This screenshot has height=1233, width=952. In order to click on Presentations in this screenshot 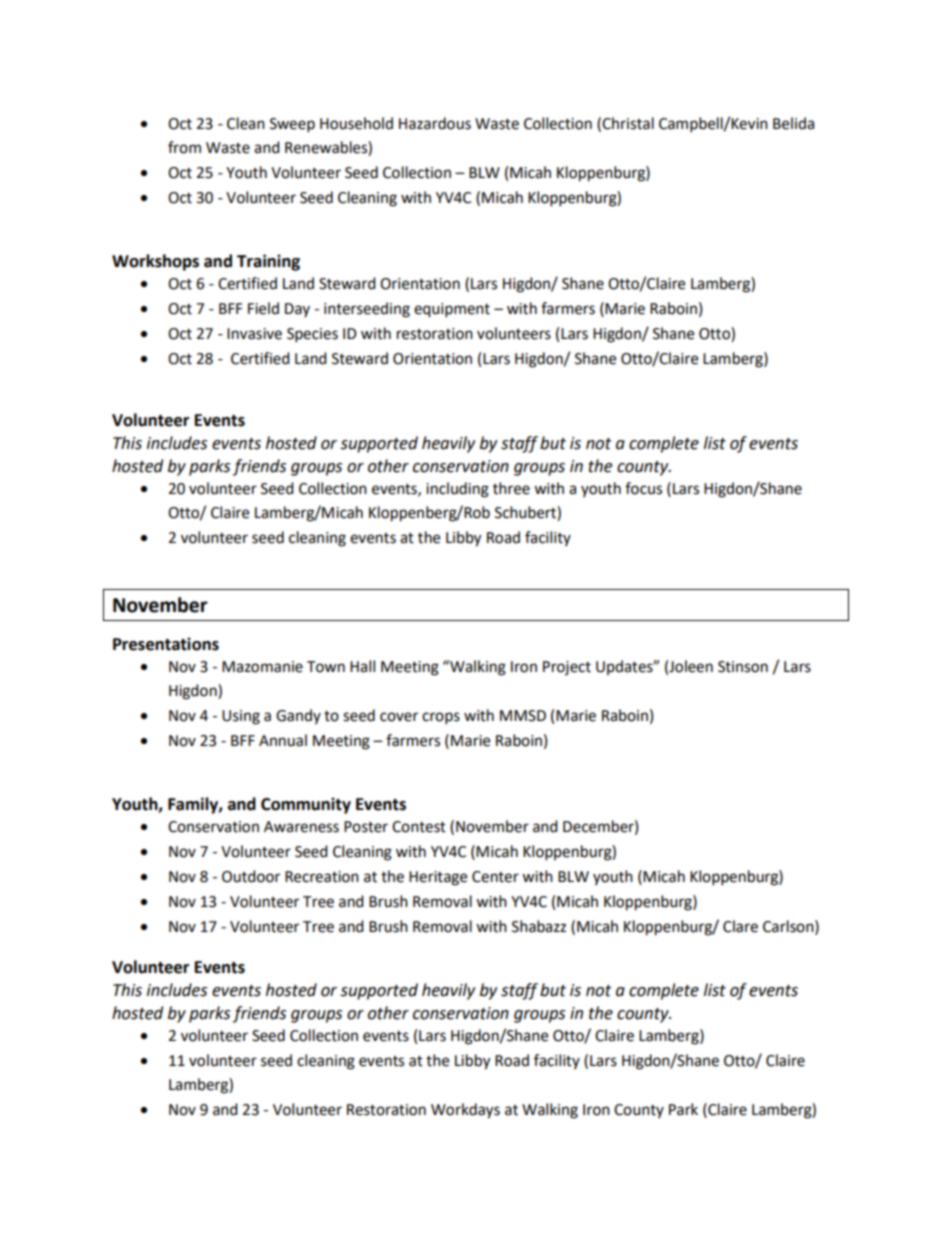, I will do `click(166, 644)`.
